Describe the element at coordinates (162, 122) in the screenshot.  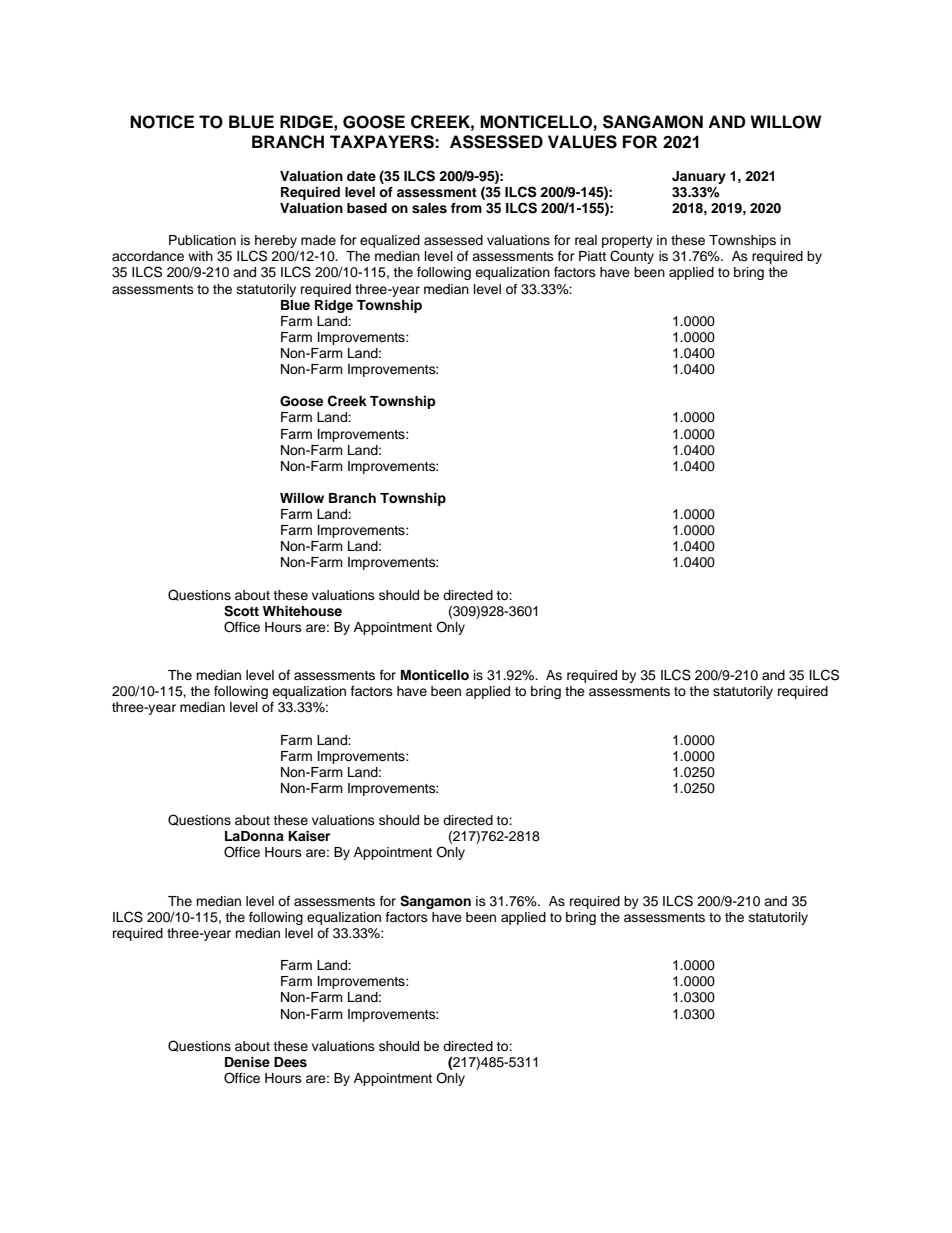
I see `NOTICE` at that location.
